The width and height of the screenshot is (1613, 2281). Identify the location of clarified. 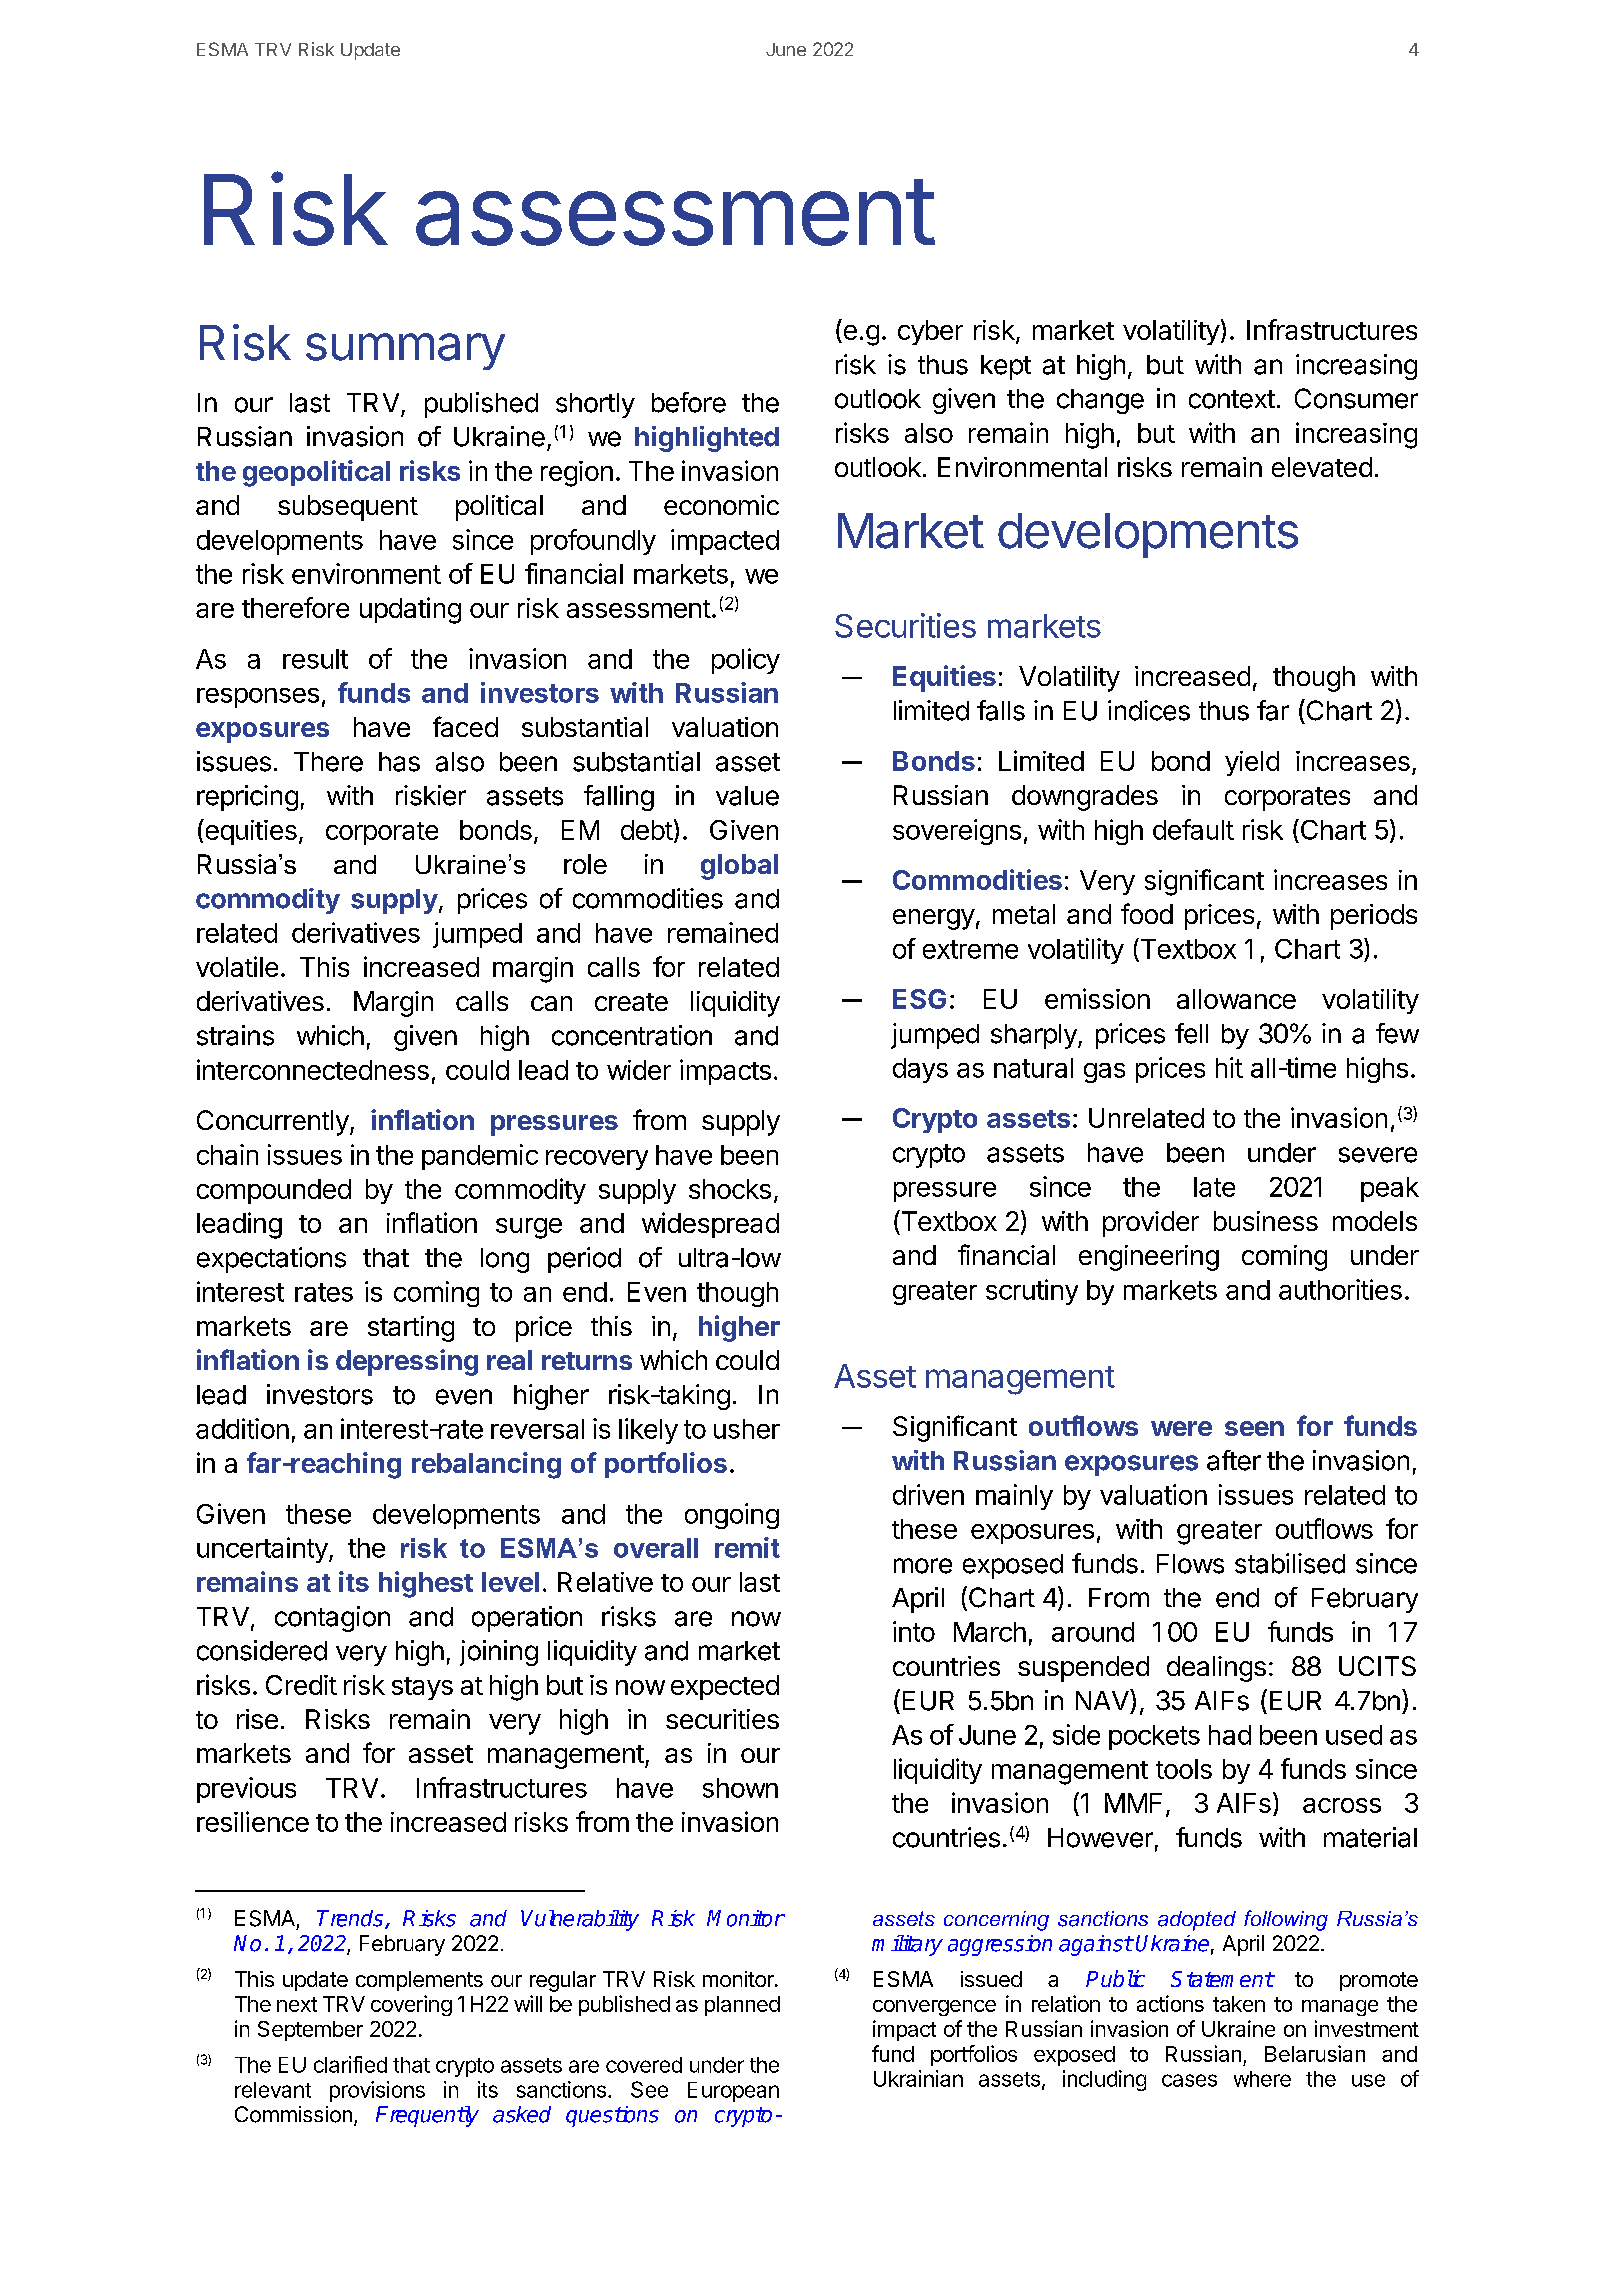
(350, 2064).
